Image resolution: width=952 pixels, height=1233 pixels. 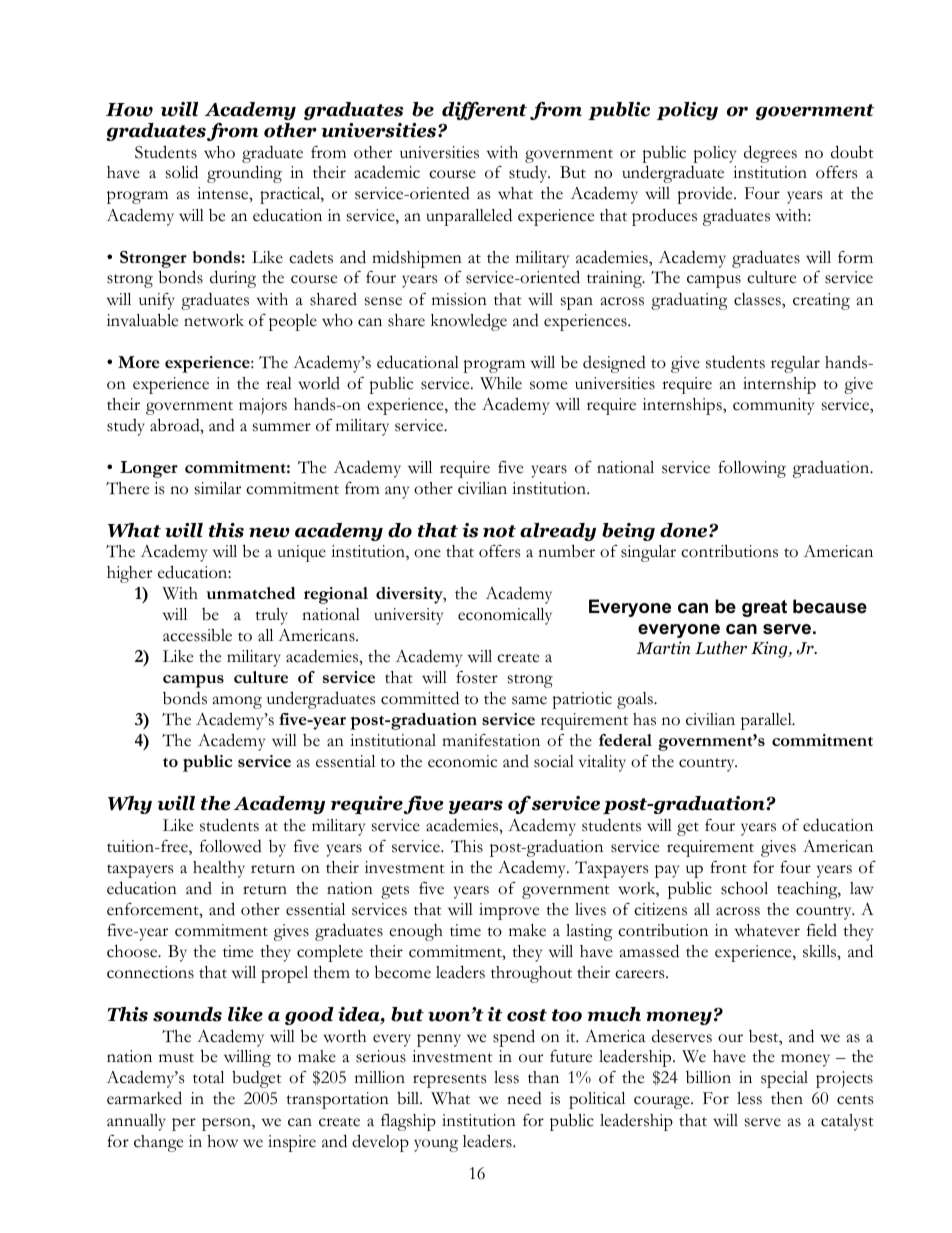 What do you see at coordinates (208, 1077) in the page?
I see `total` at bounding box center [208, 1077].
